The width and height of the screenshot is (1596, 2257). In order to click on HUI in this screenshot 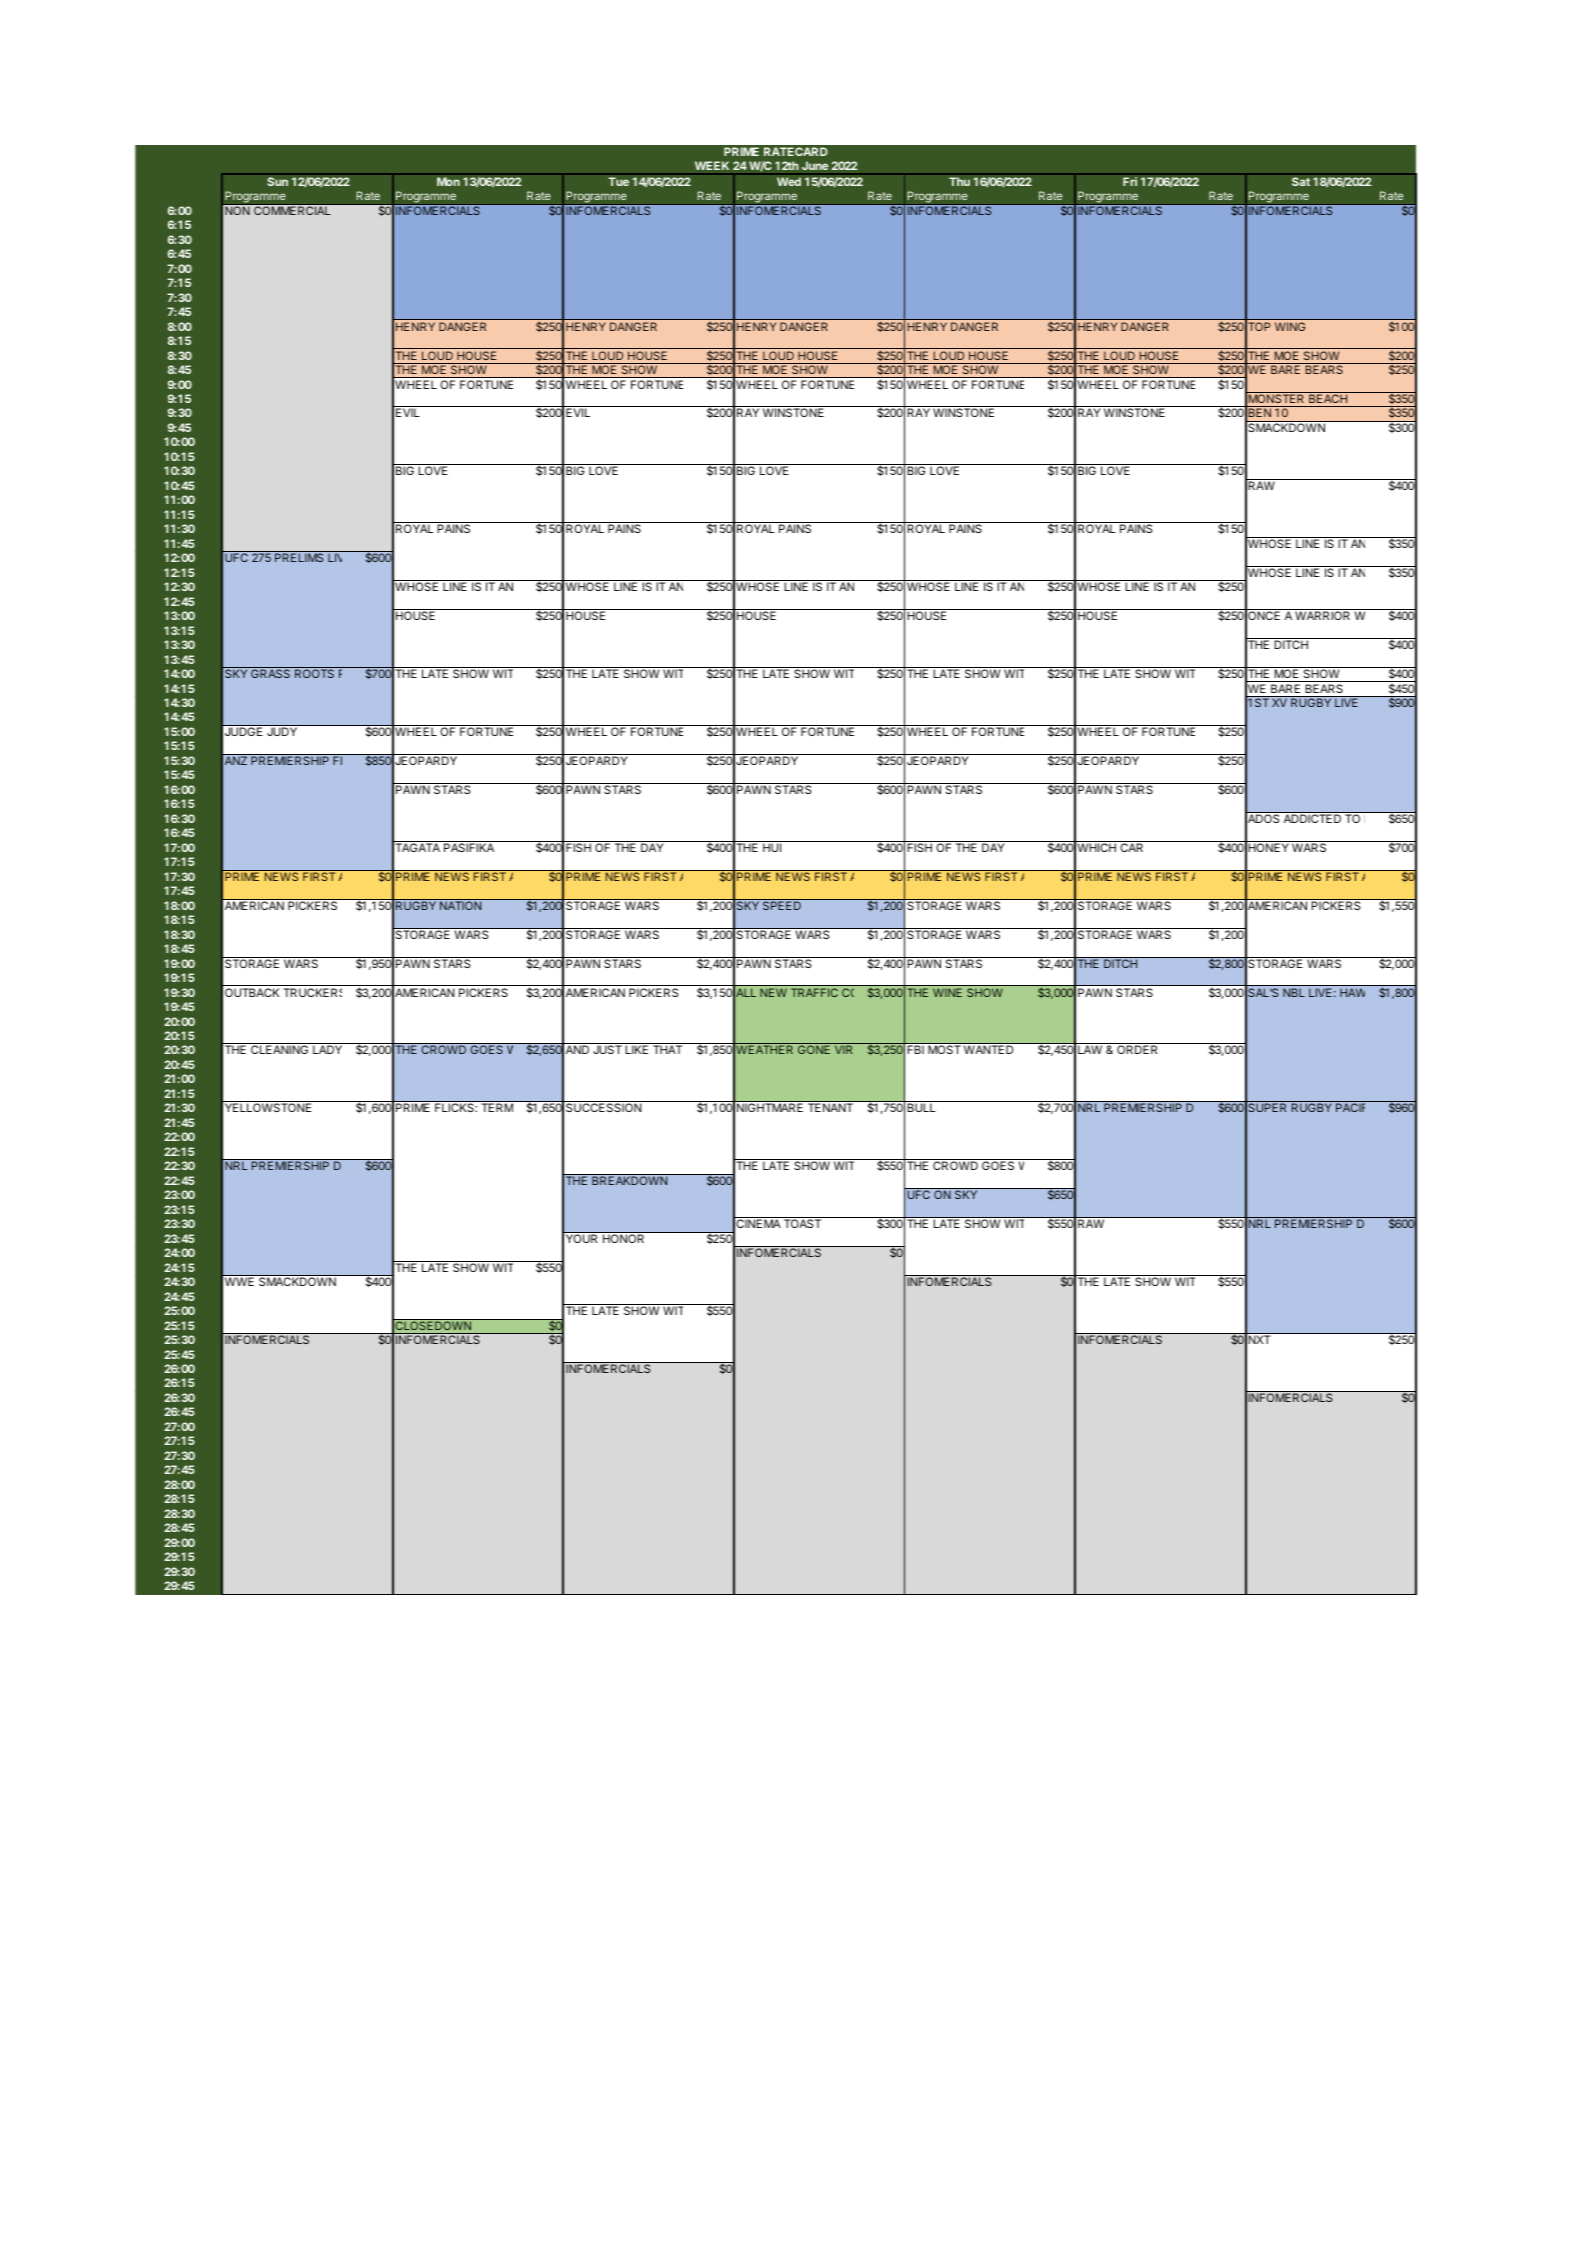, I will do `click(772, 847)`.
